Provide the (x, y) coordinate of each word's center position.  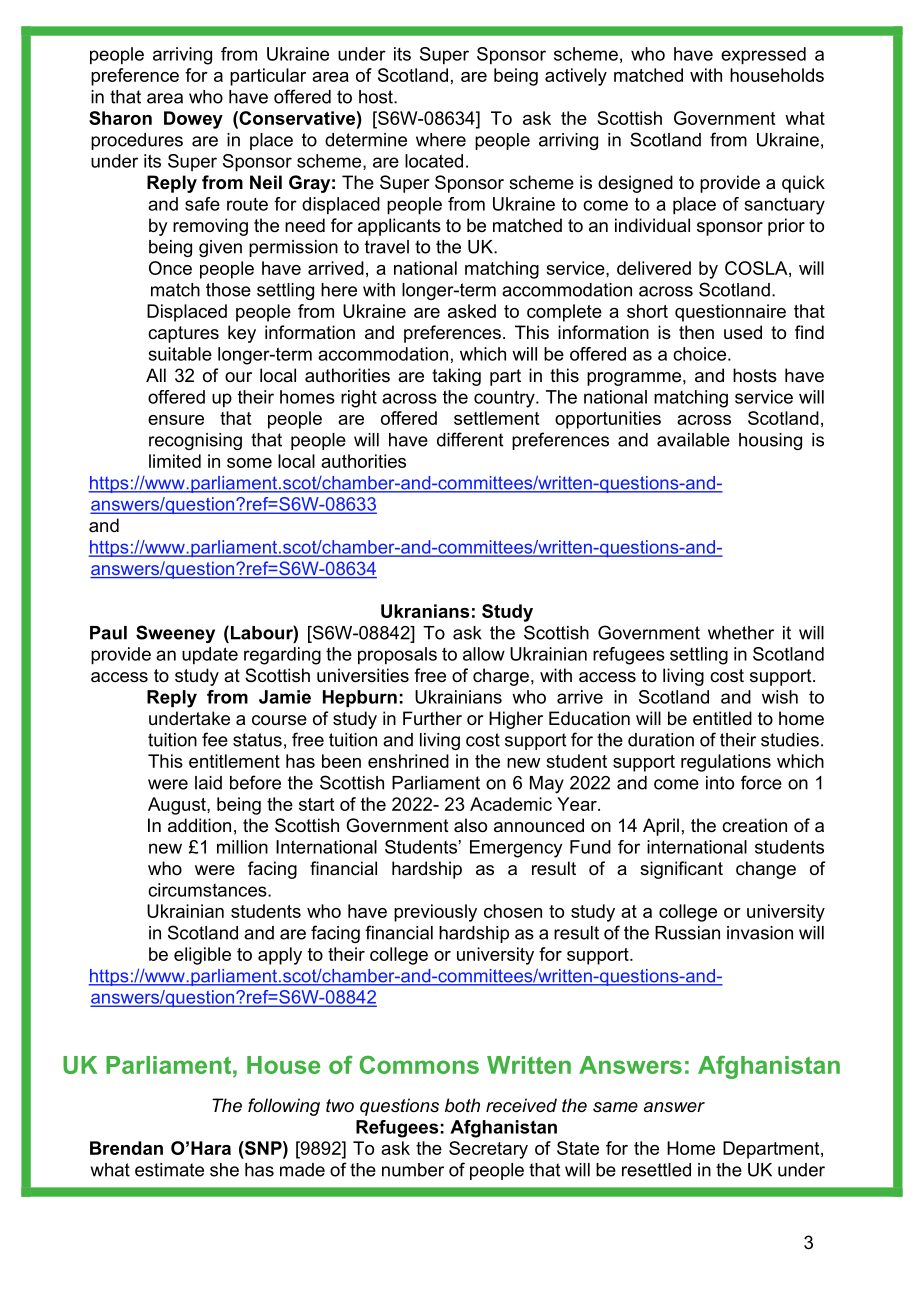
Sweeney (175, 634)
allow (484, 654)
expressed (763, 56)
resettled (656, 1170)
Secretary (488, 1150)
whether (741, 633)
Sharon (120, 118)
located (434, 161)
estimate (169, 1170)
